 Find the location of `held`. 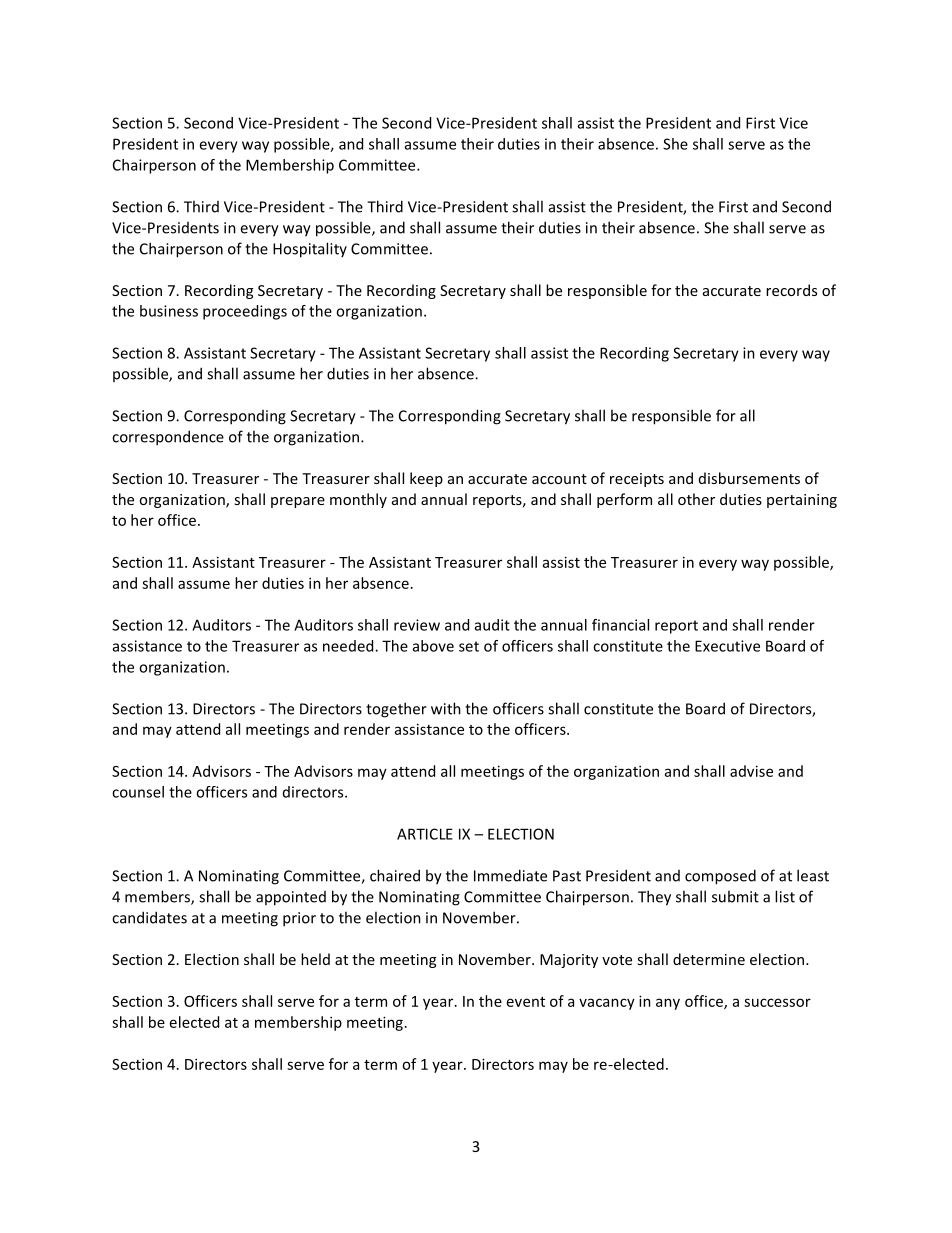

held is located at coordinates (315, 959).
